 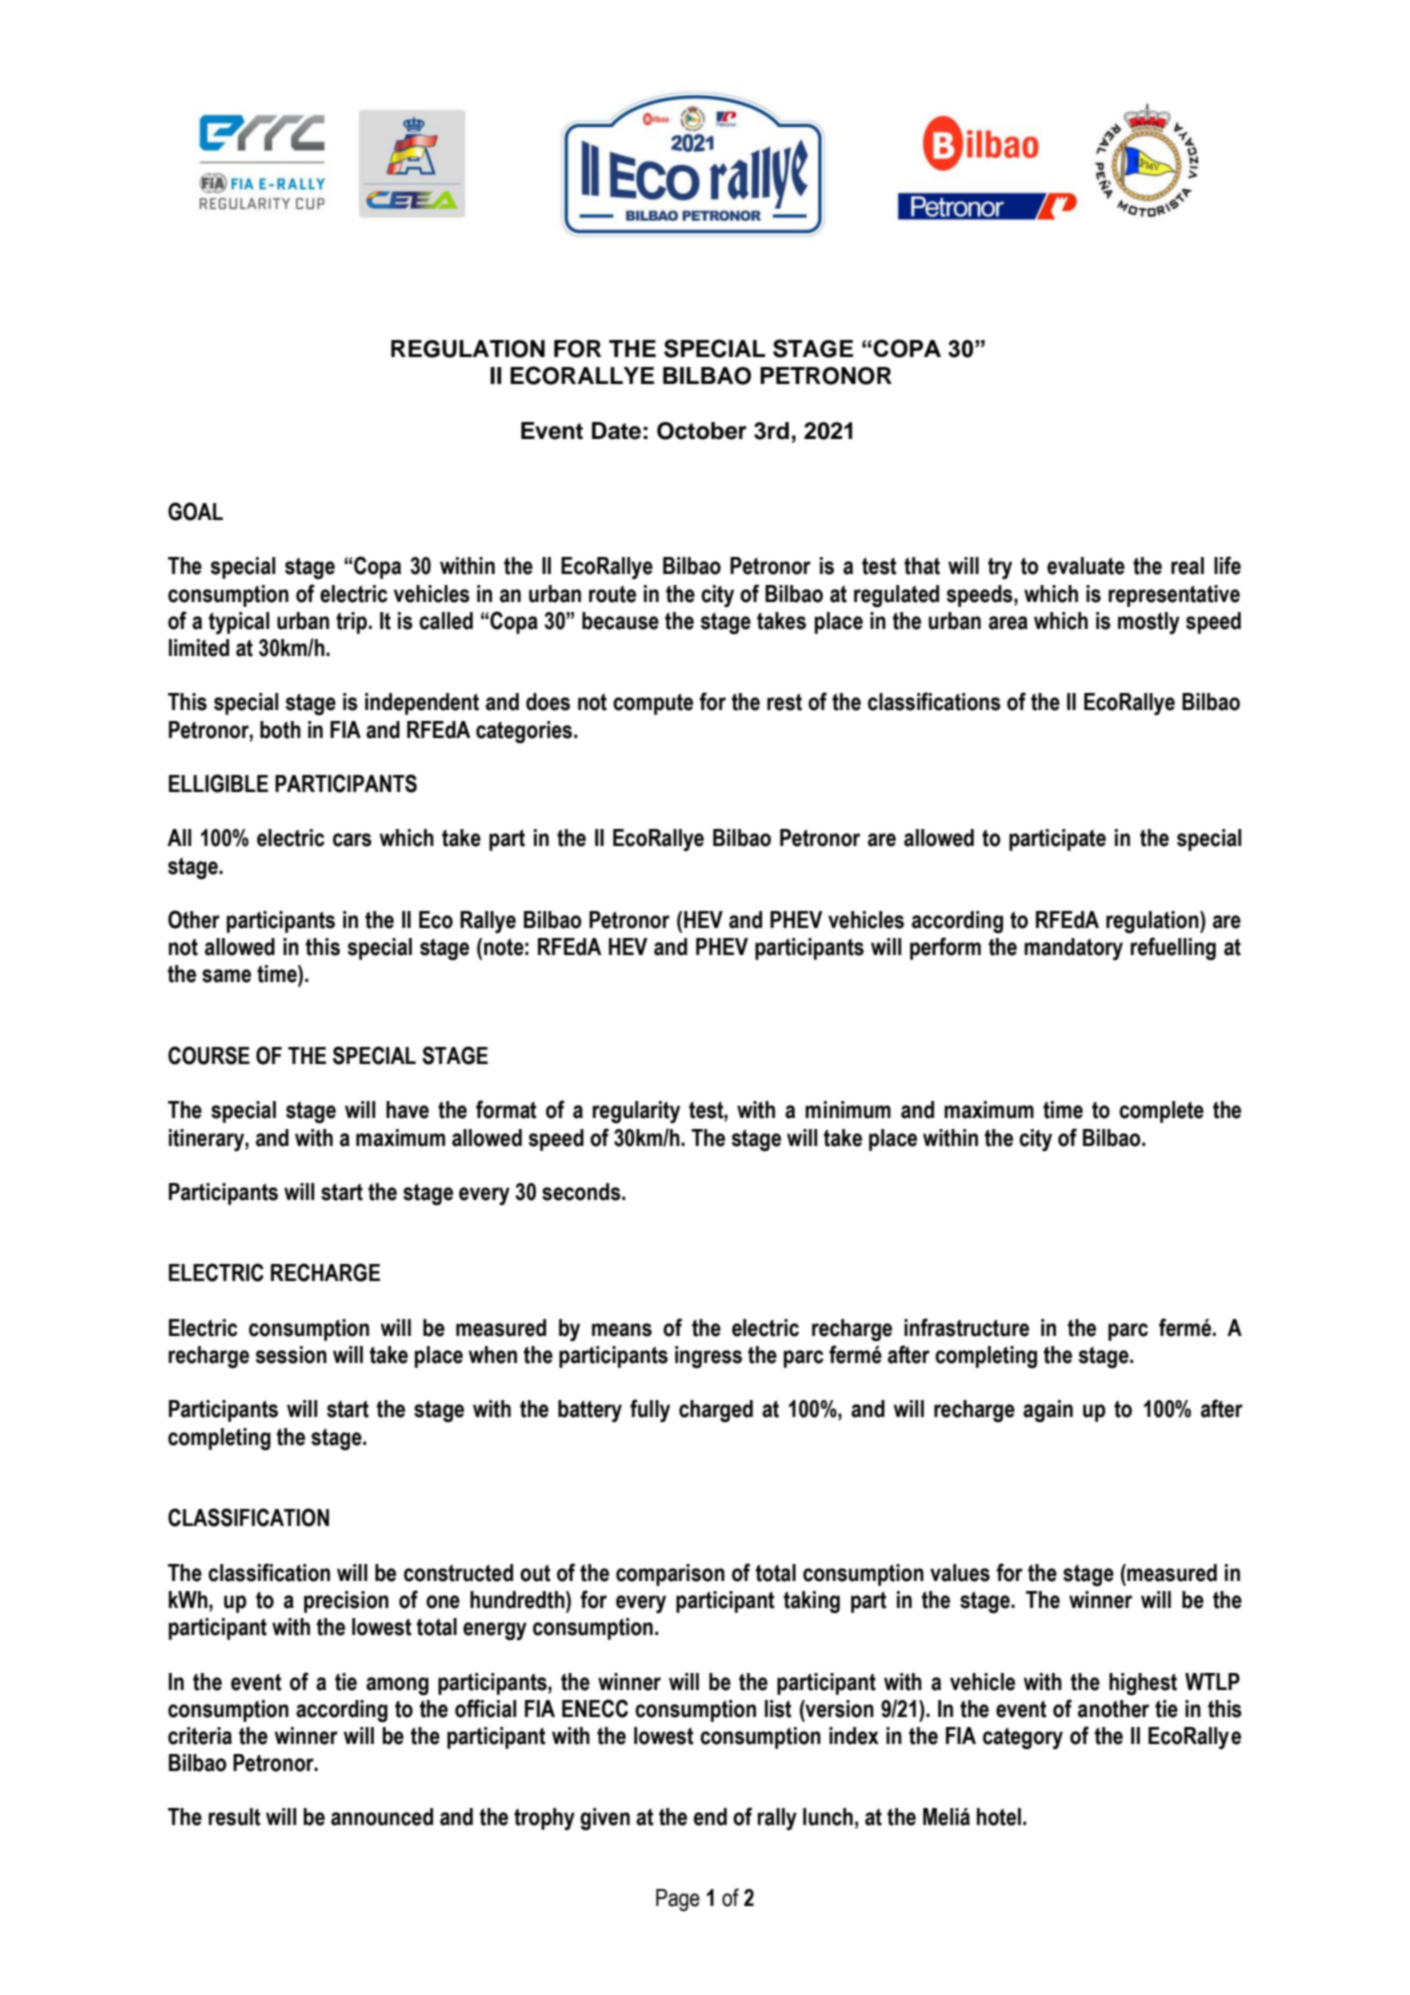 What do you see at coordinates (382, 1817) in the image?
I see `announced` at bounding box center [382, 1817].
